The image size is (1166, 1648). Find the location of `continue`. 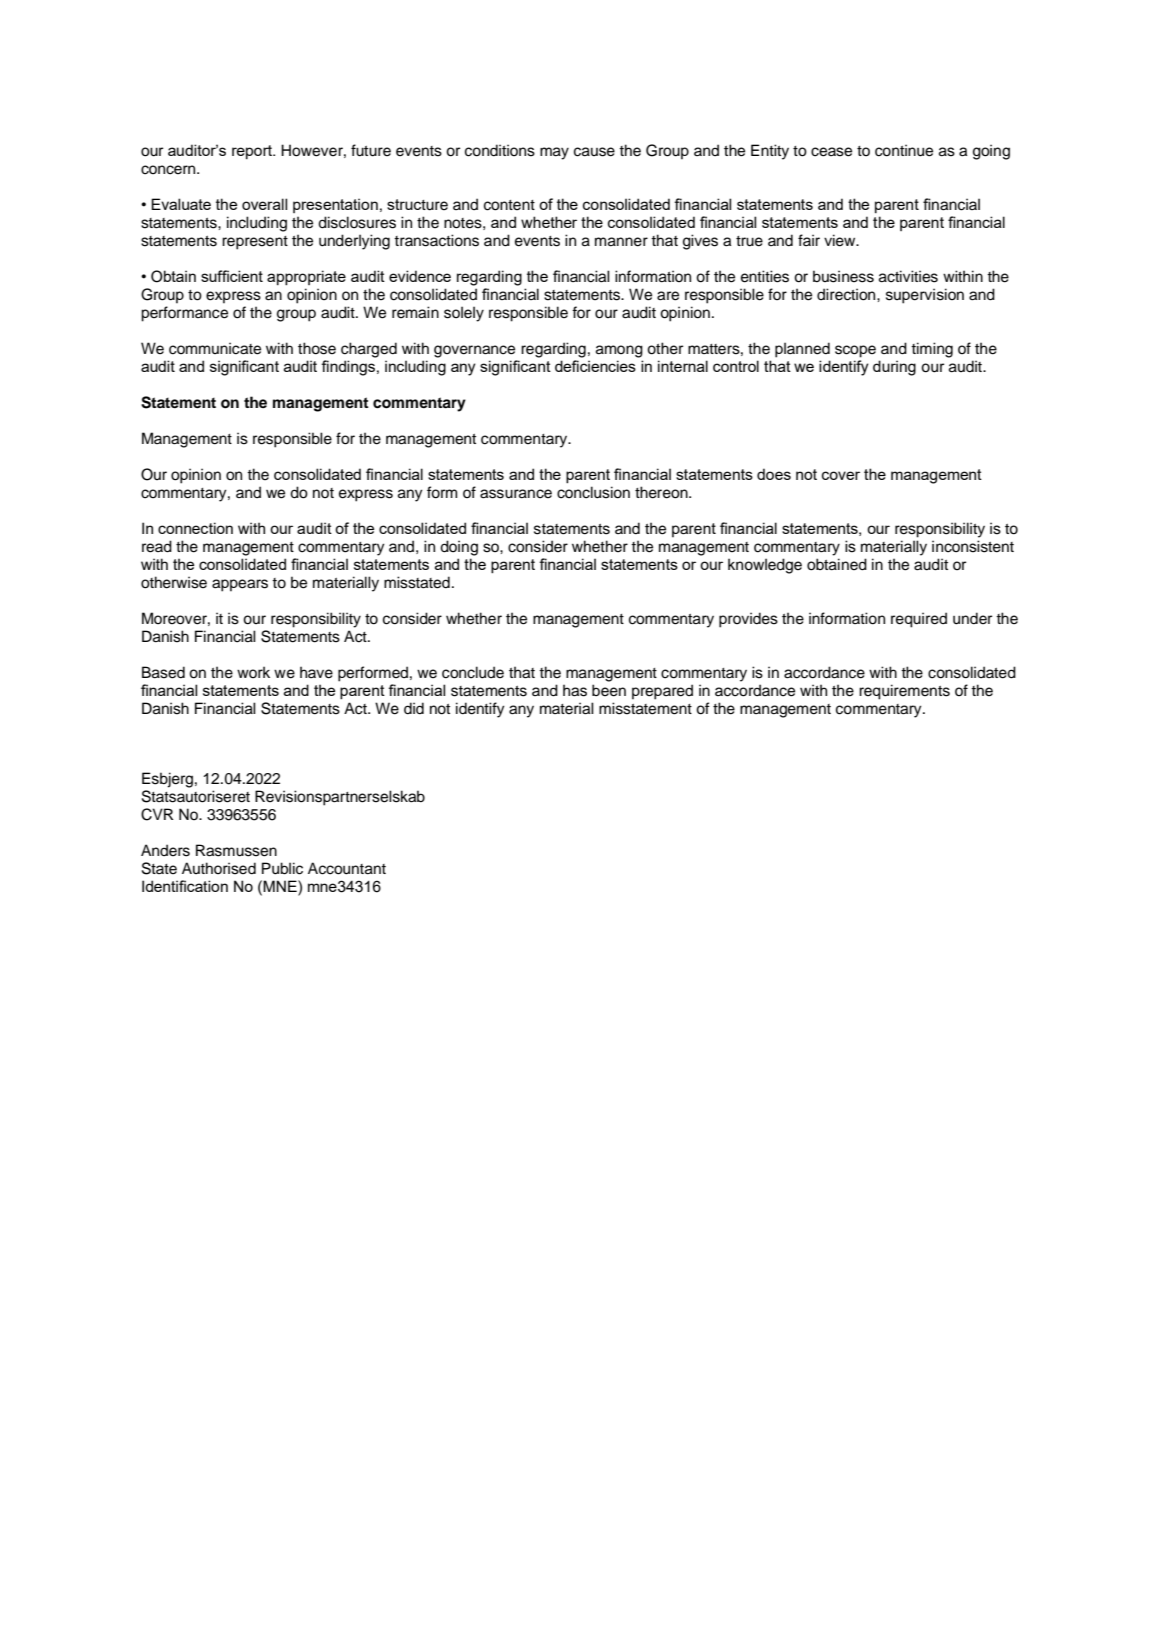

continue is located at coordinates (904, 150).
